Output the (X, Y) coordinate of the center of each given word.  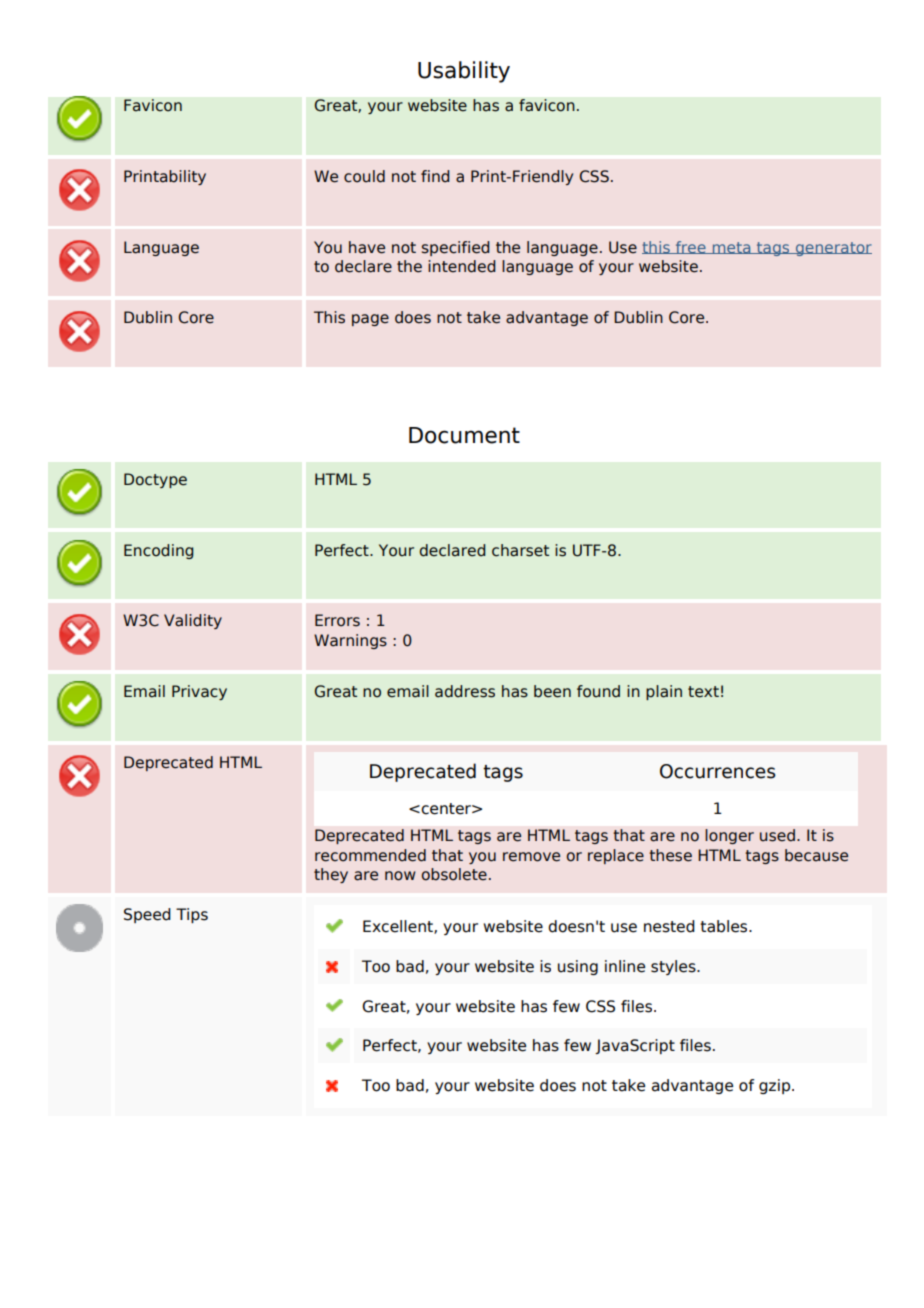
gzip (776, 1086)
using (578, 967)
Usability (464, 72)
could (364, 176)
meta (731, 248)
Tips (192, 915)
